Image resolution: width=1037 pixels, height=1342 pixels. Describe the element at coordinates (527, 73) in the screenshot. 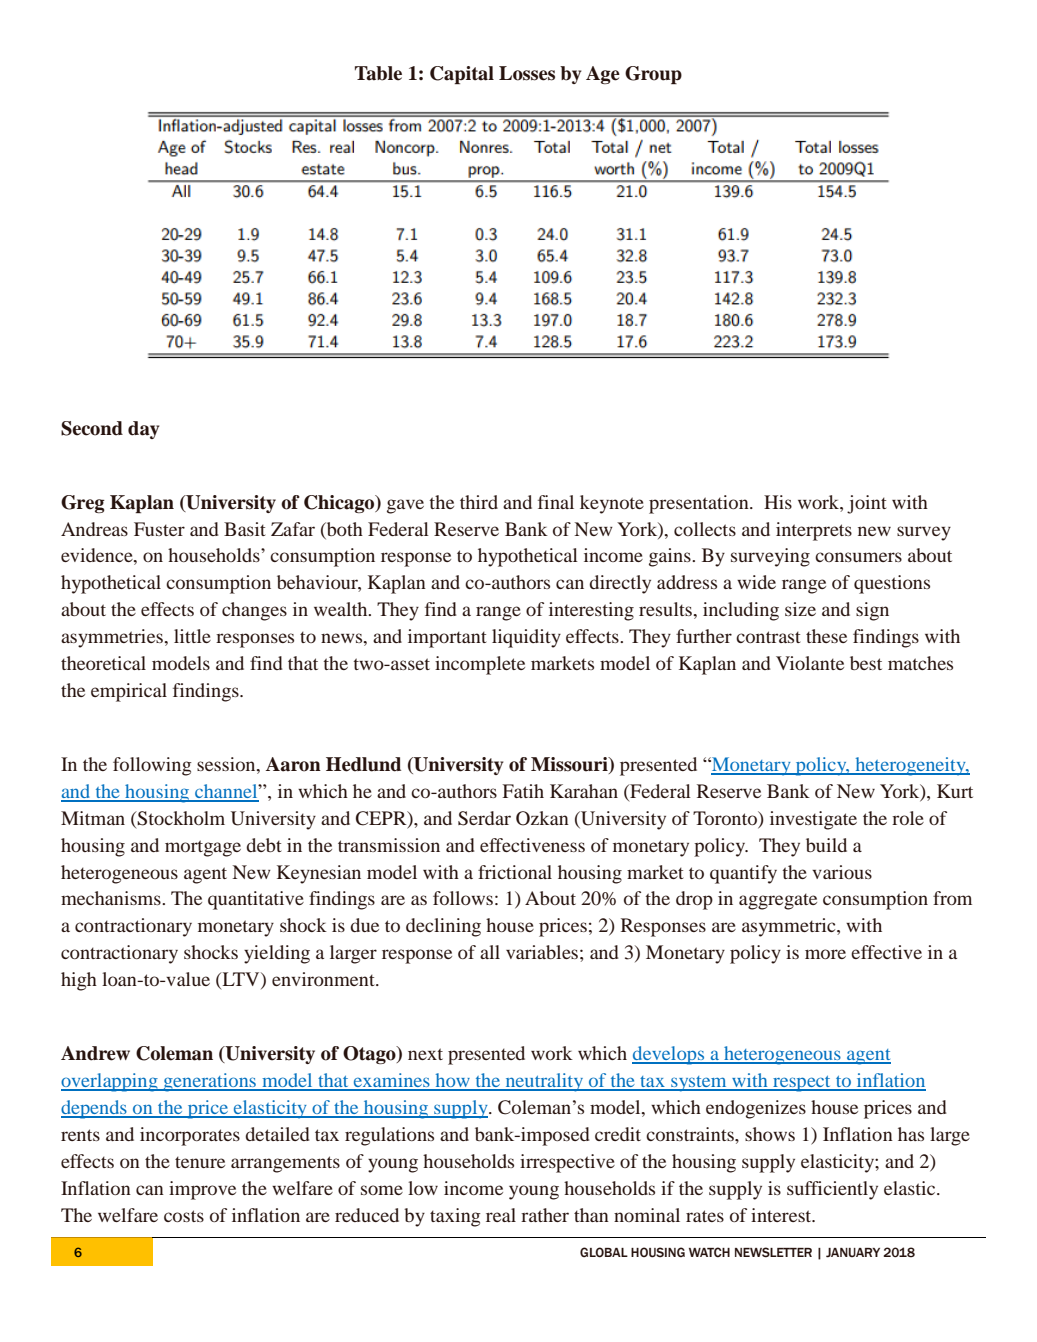

I see `Losses` at that location.
